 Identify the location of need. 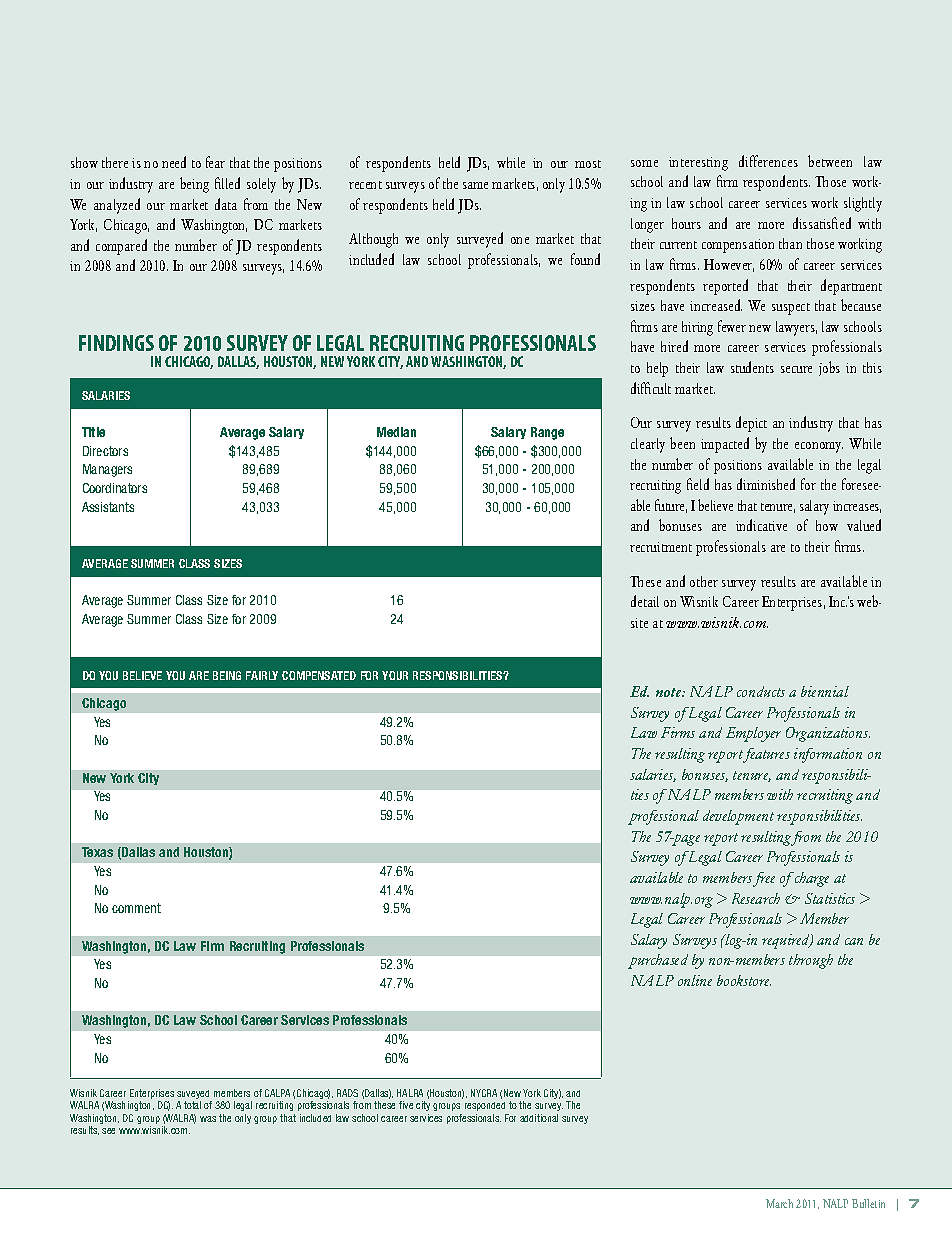
(174, 162).
